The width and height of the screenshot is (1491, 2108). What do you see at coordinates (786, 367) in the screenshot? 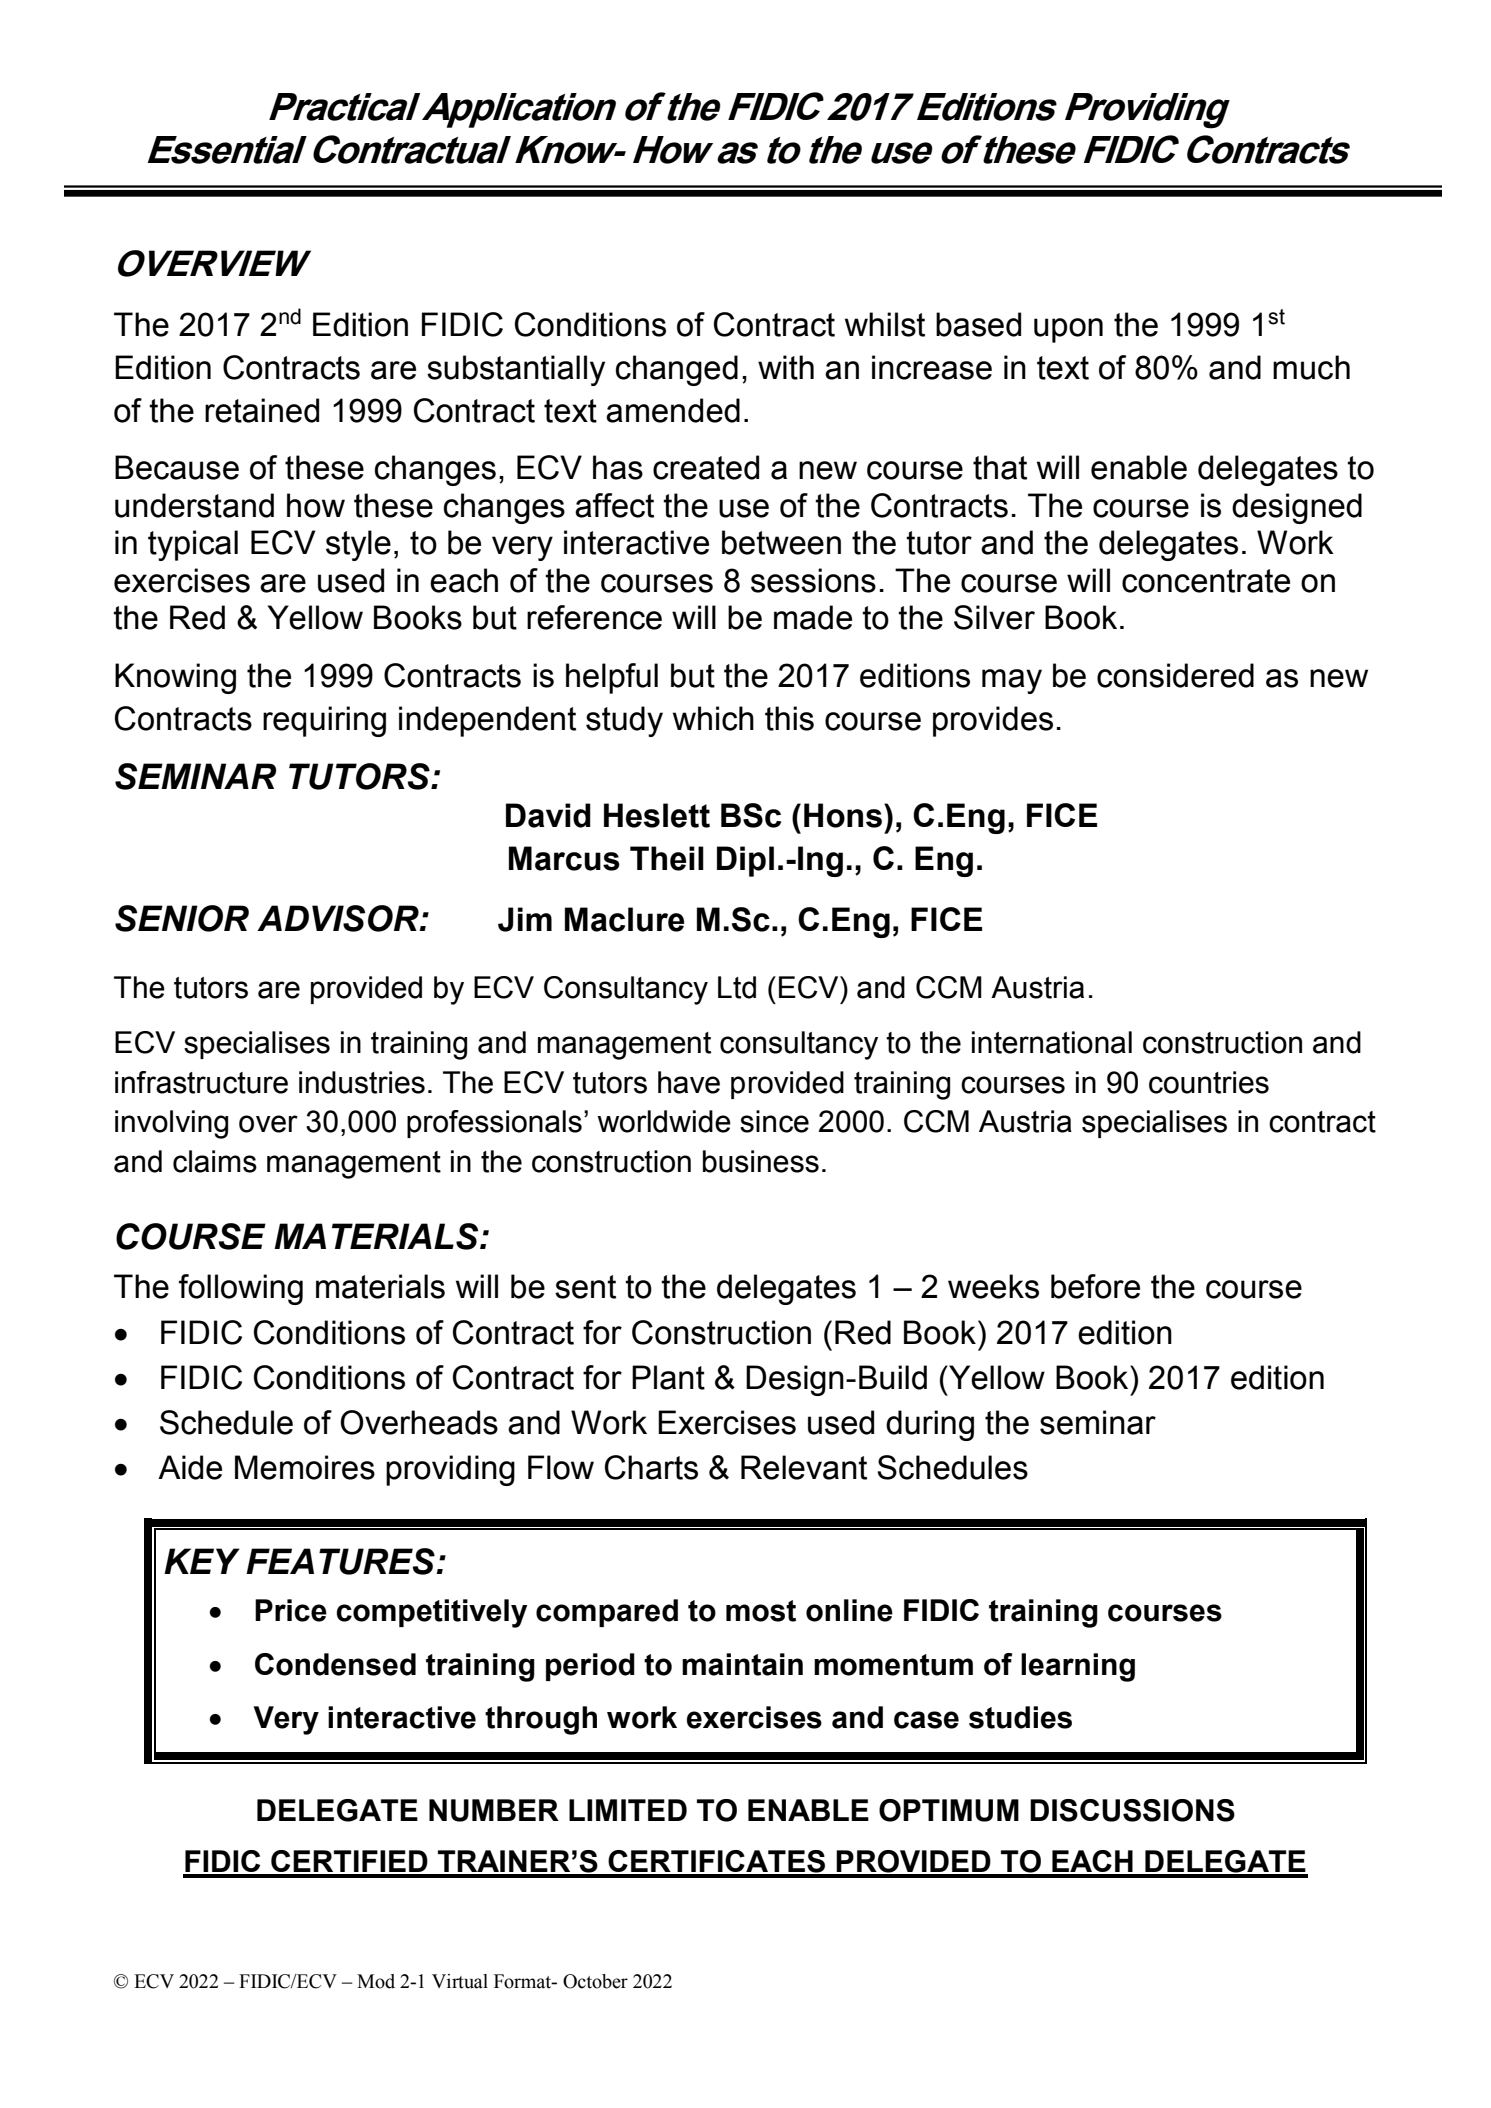
I see `with` at bounding box center [786, 367].
